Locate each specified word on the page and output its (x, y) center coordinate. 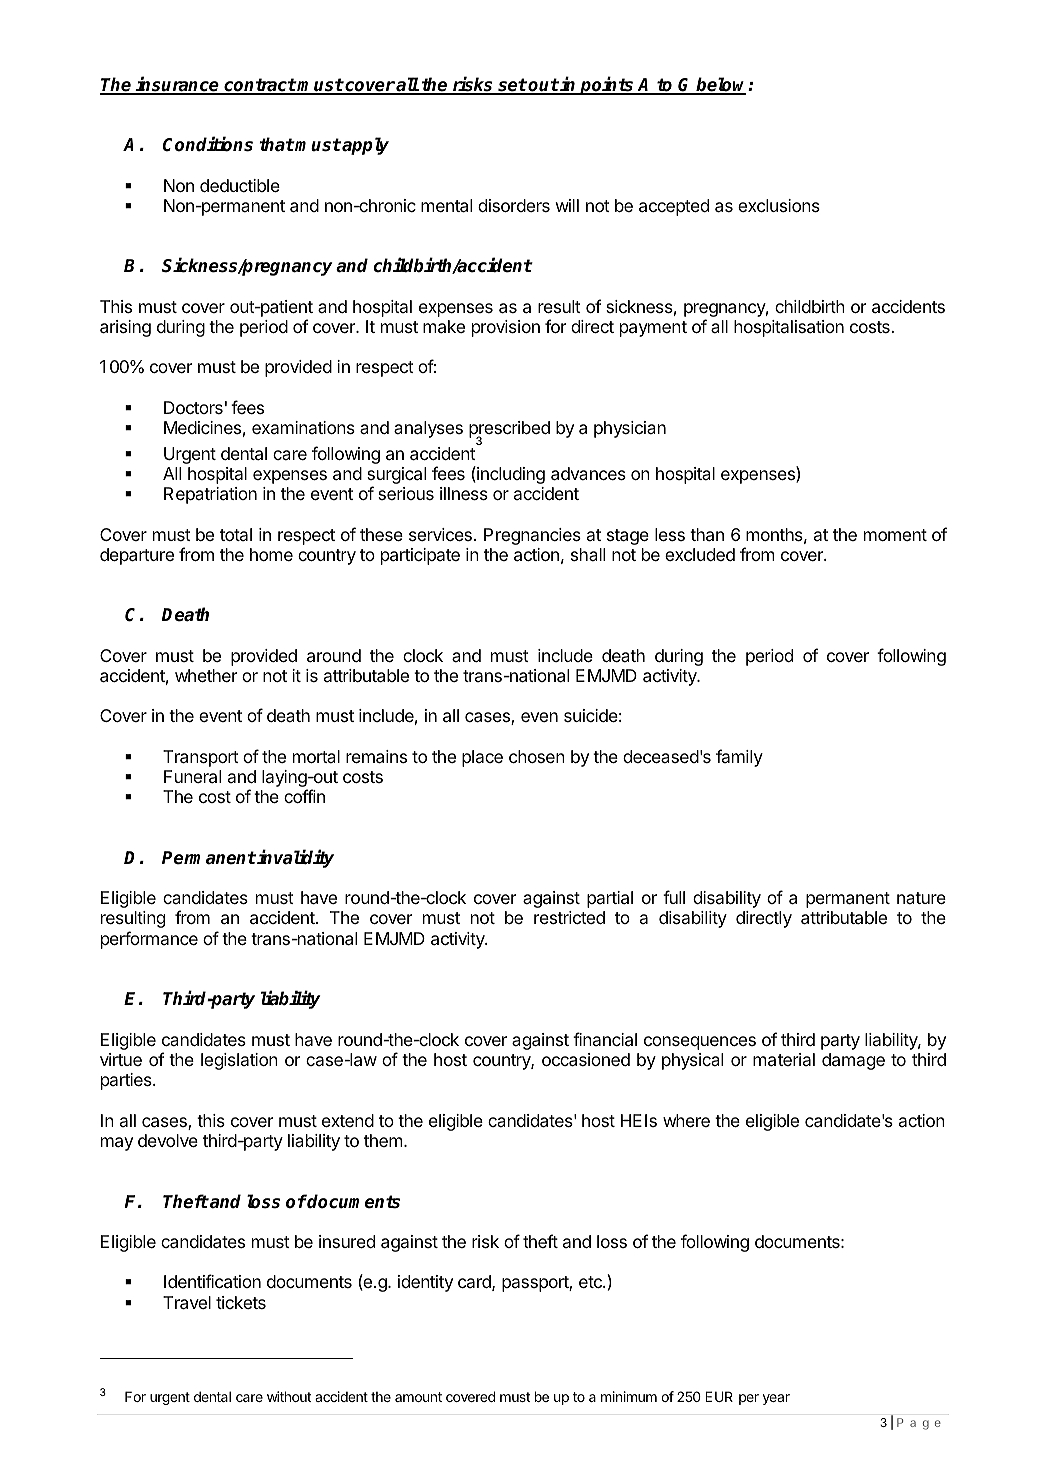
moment (895, 535)
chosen (537, 756)
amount (418, 1397)
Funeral (192, 777)
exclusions (779, 205)
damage (853, 1061)
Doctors (193, 407)
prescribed (509, 431)
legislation (239, 1061)
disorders (514, 205)
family (739, 758)
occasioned (586, 1060)
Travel (187, 1303)
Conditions (208, 144)
